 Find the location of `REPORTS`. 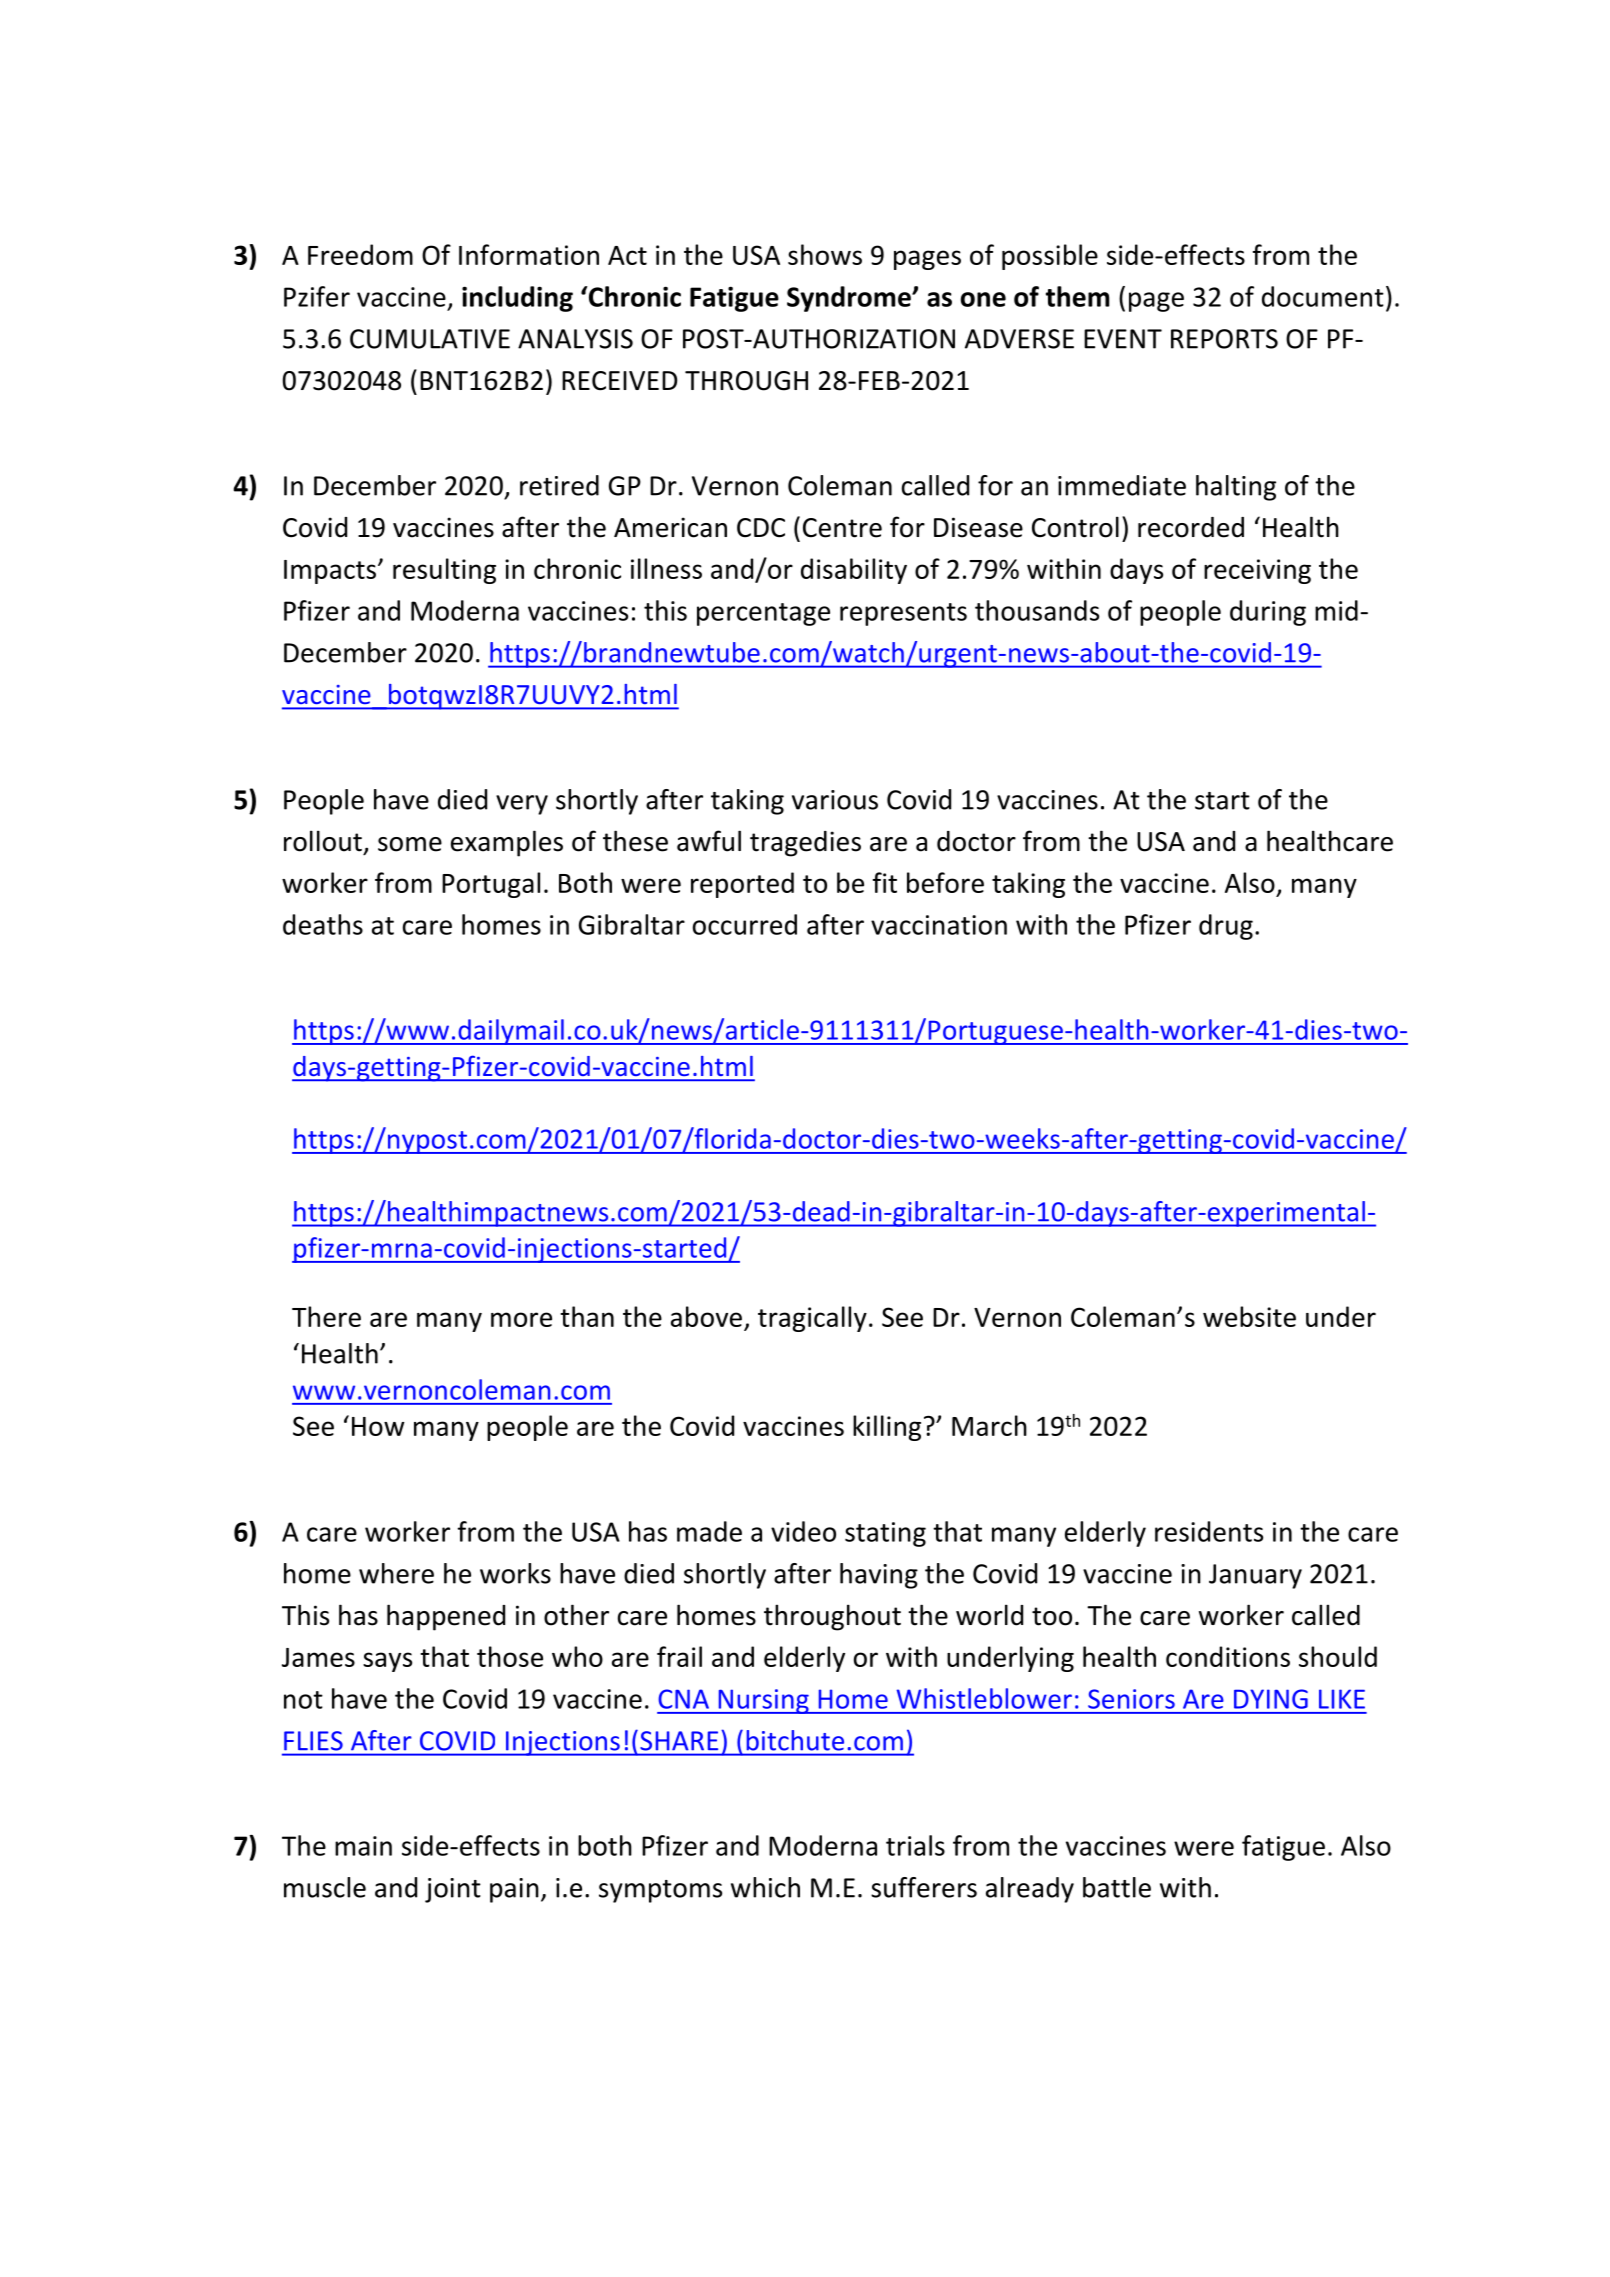

REPORTS is located at coordinates (1224, 339).
